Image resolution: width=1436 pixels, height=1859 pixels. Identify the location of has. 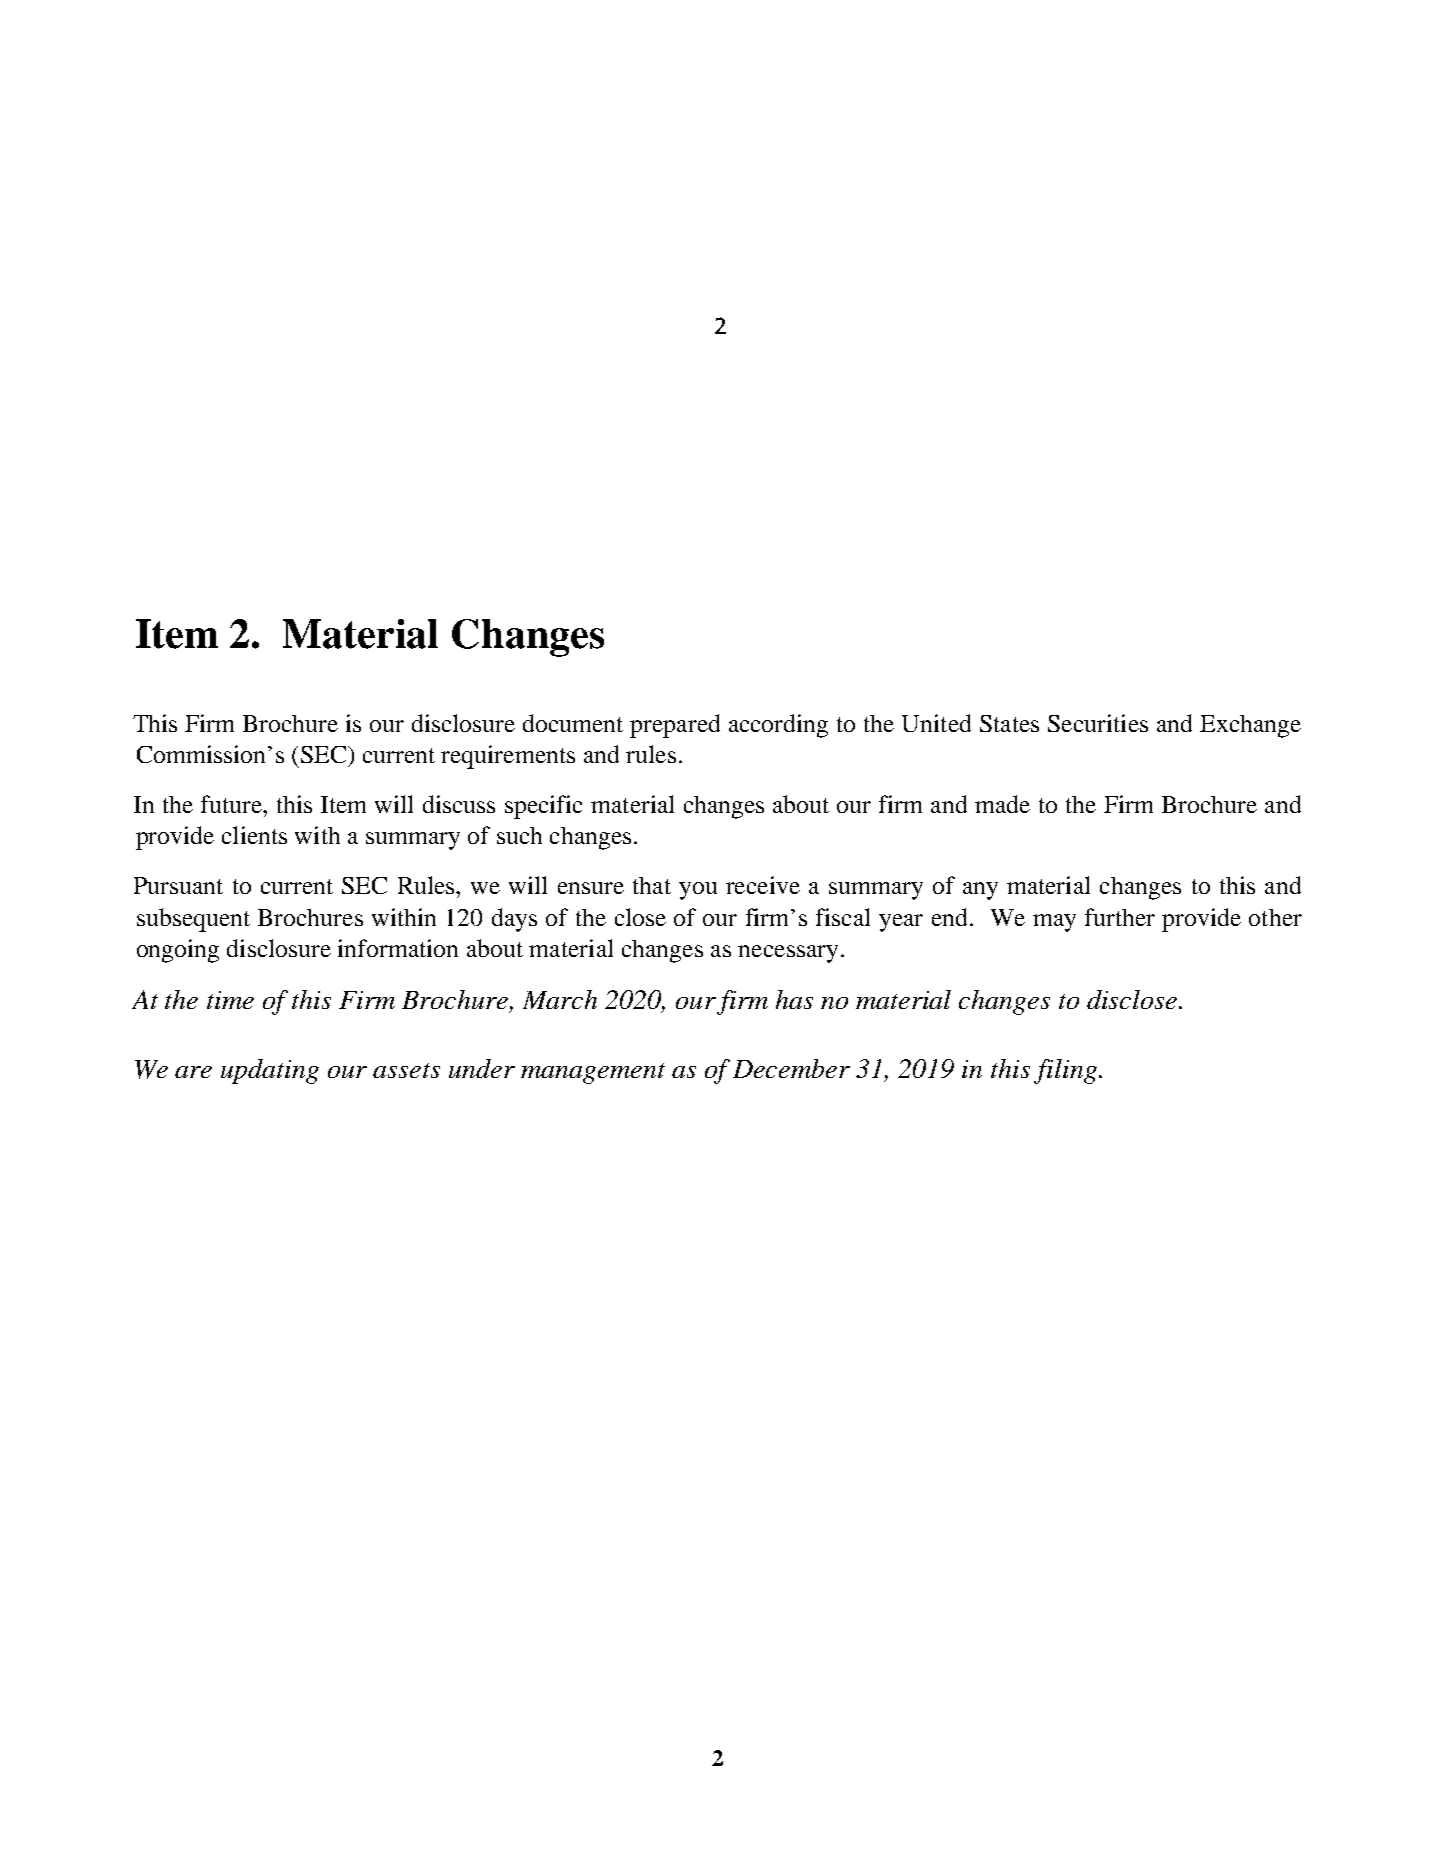
(794, 999).
